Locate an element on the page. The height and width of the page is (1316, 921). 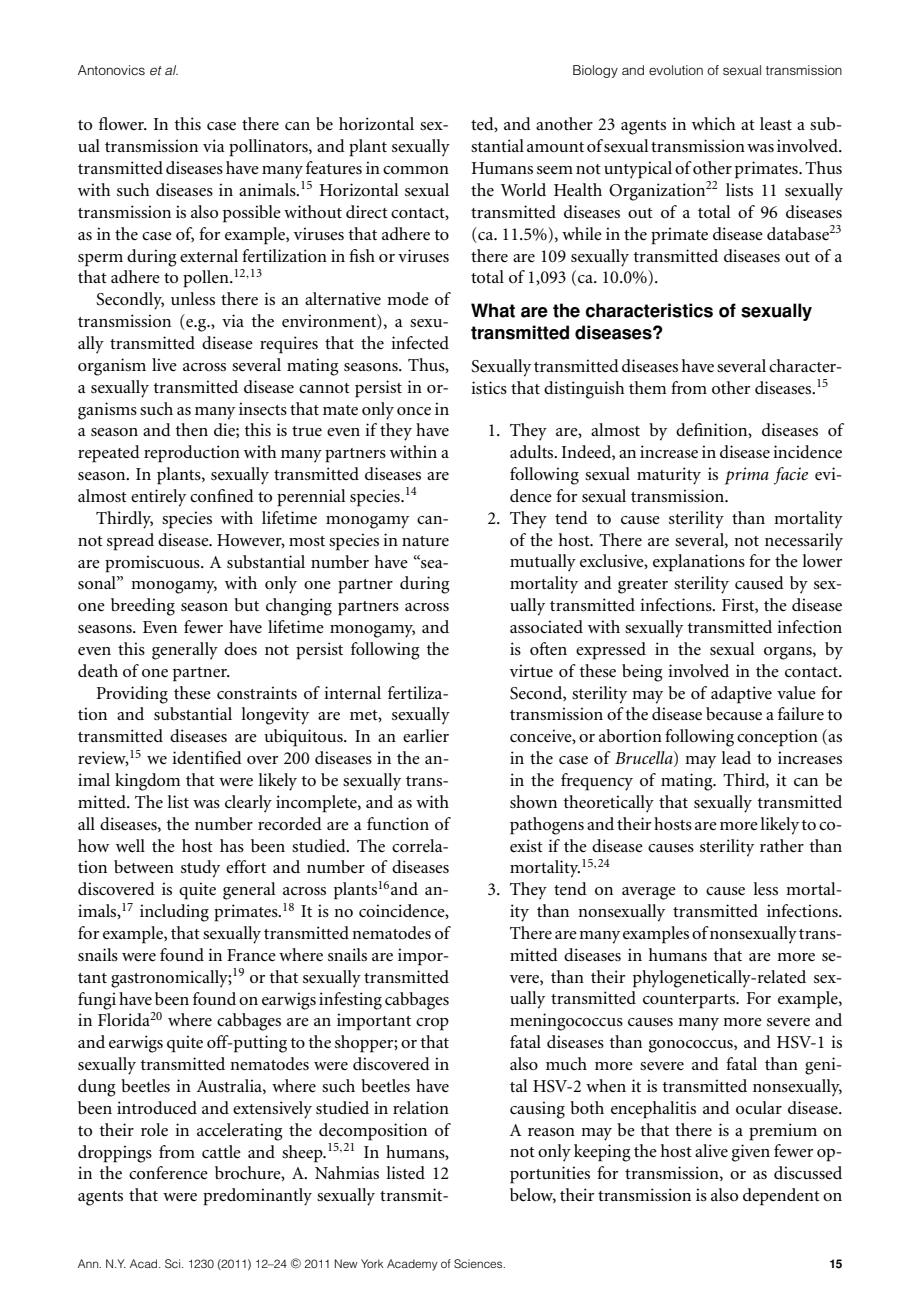
pollinators is located at coordinates (269, 148).
